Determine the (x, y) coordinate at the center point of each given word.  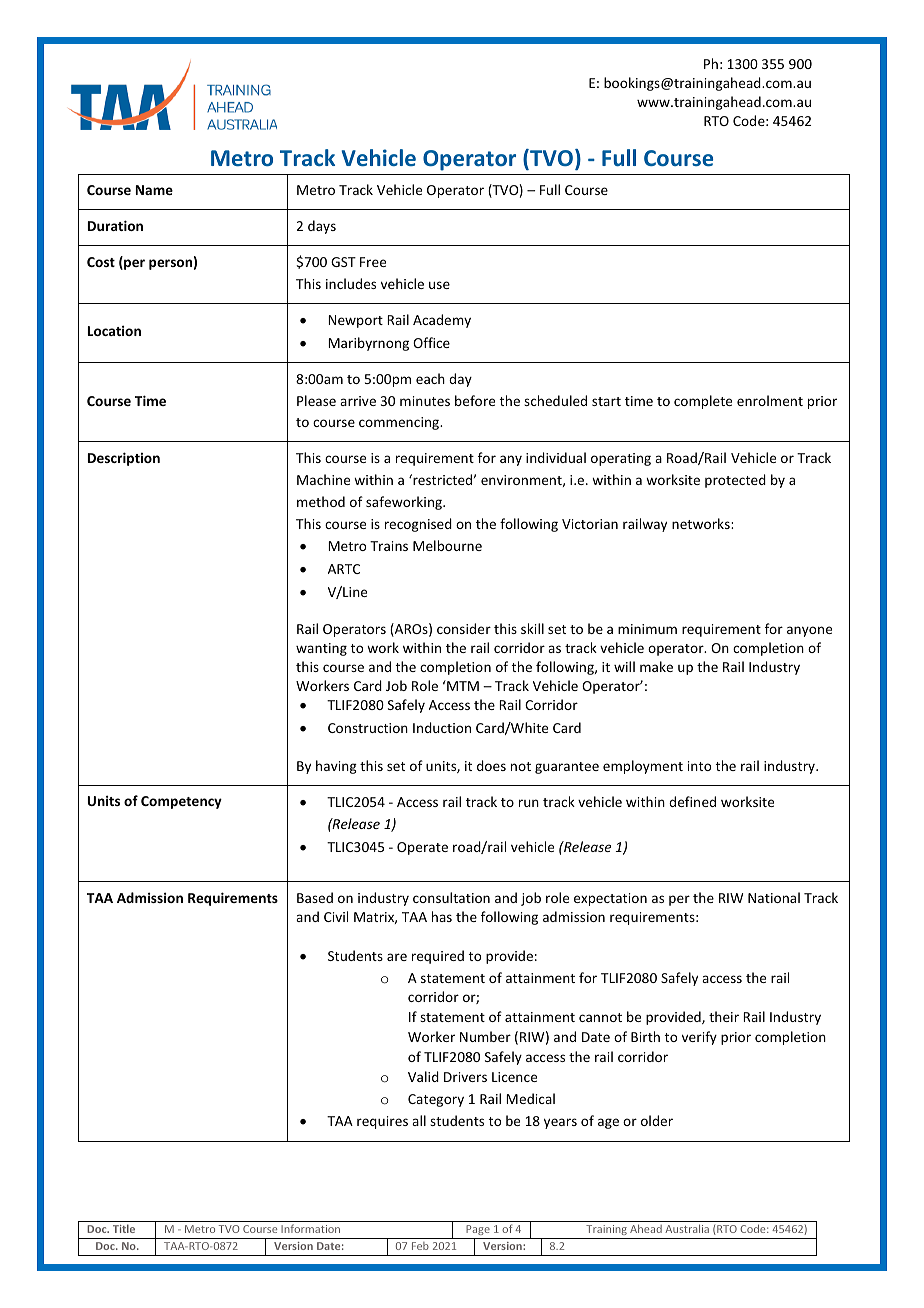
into (699, 766)
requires (382, 1122)
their (724, 1016)
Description (124, 459)
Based (315, 897)
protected (735, 481)
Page (478, 1232)
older (657, 1120)
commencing (400, 423)
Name (154, 190)
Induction (442, 727)
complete (703, 402)
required (438, 957)
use (439, 285)
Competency (181, 802)
